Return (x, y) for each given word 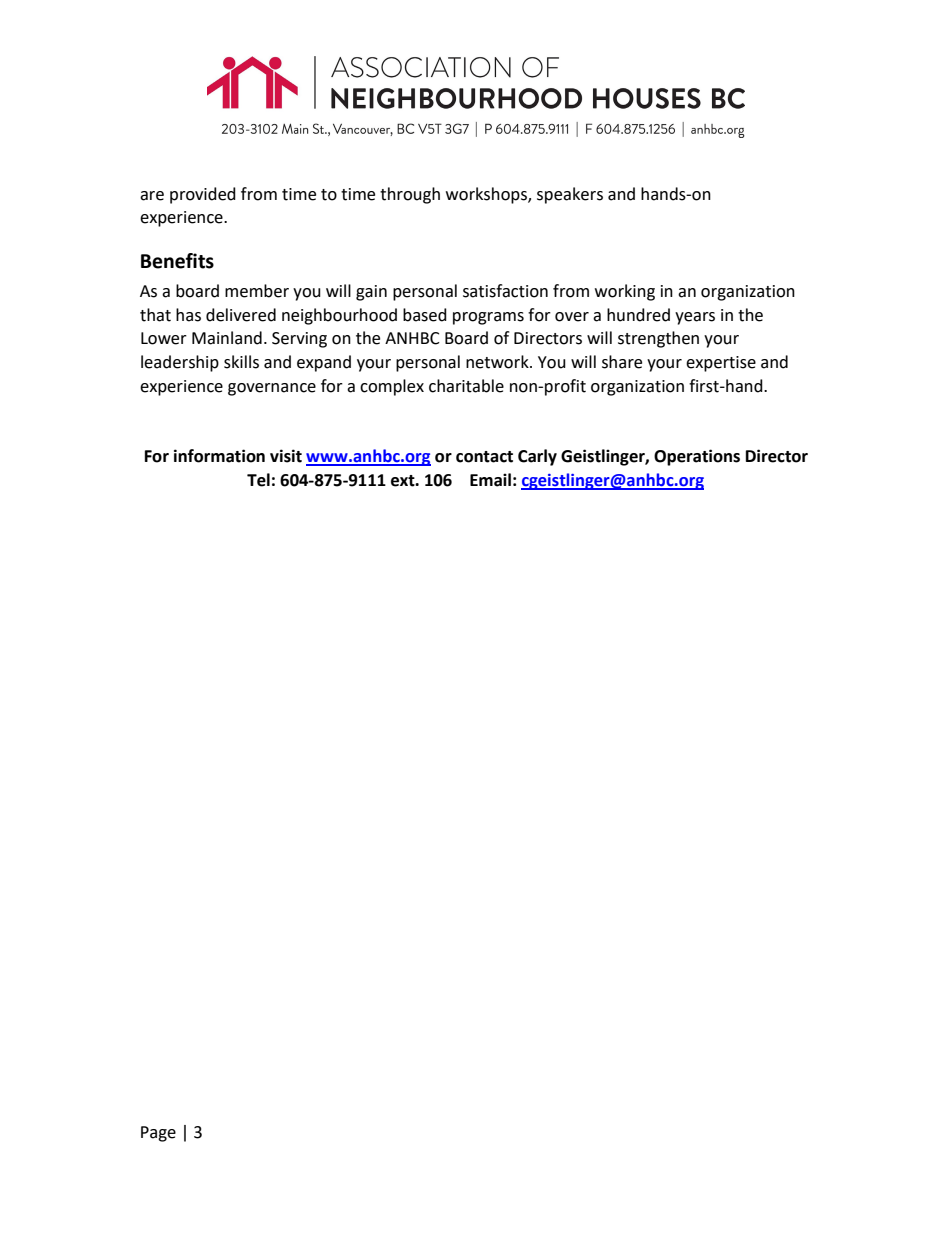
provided (203, 195)
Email (490, 480)
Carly (537, 457)
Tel (258, 480)
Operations (697, 457)
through (410, 195)
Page (158, 1134)
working (625, 292)
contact (484, 457)
